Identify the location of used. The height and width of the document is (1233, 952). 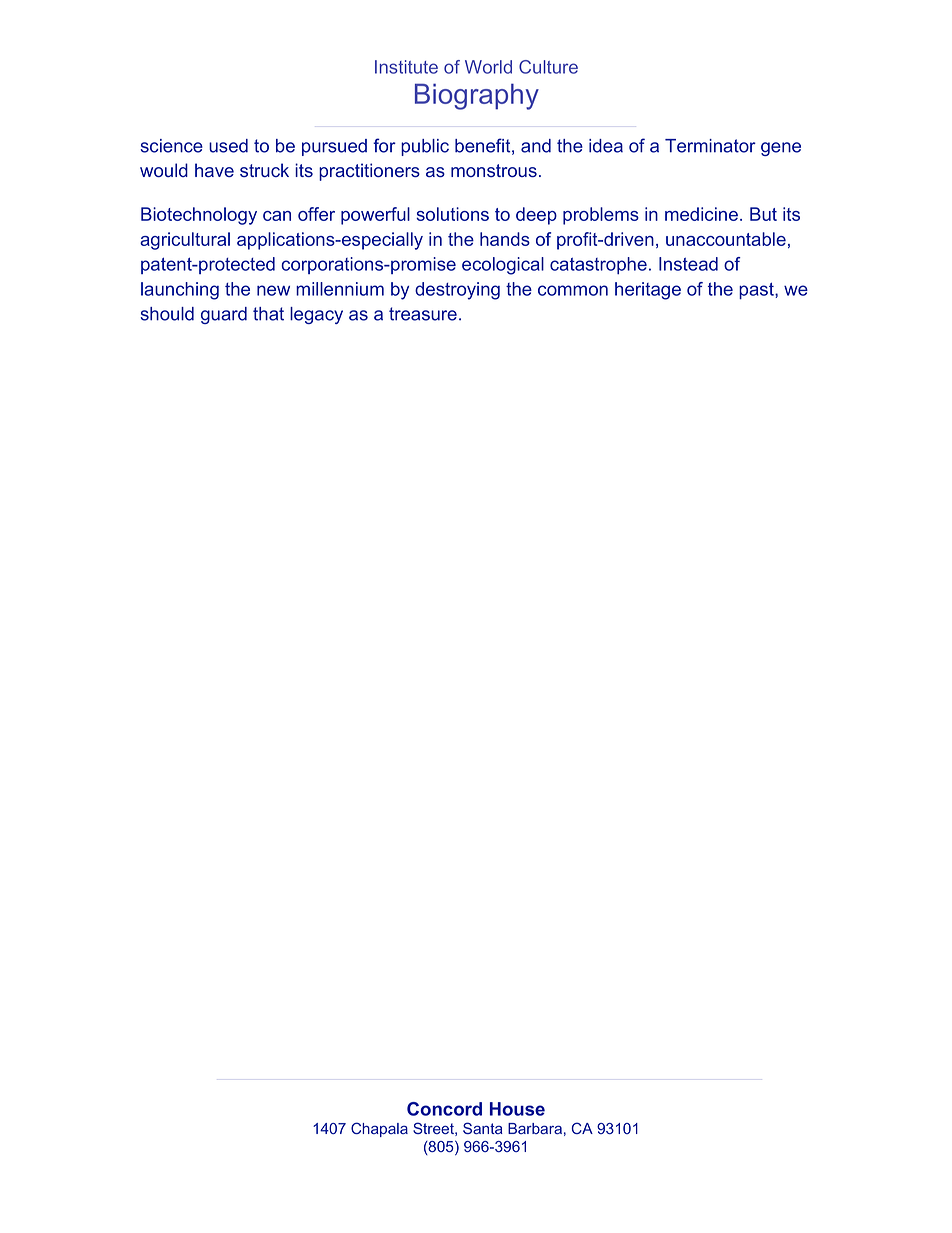
(228, 146).
